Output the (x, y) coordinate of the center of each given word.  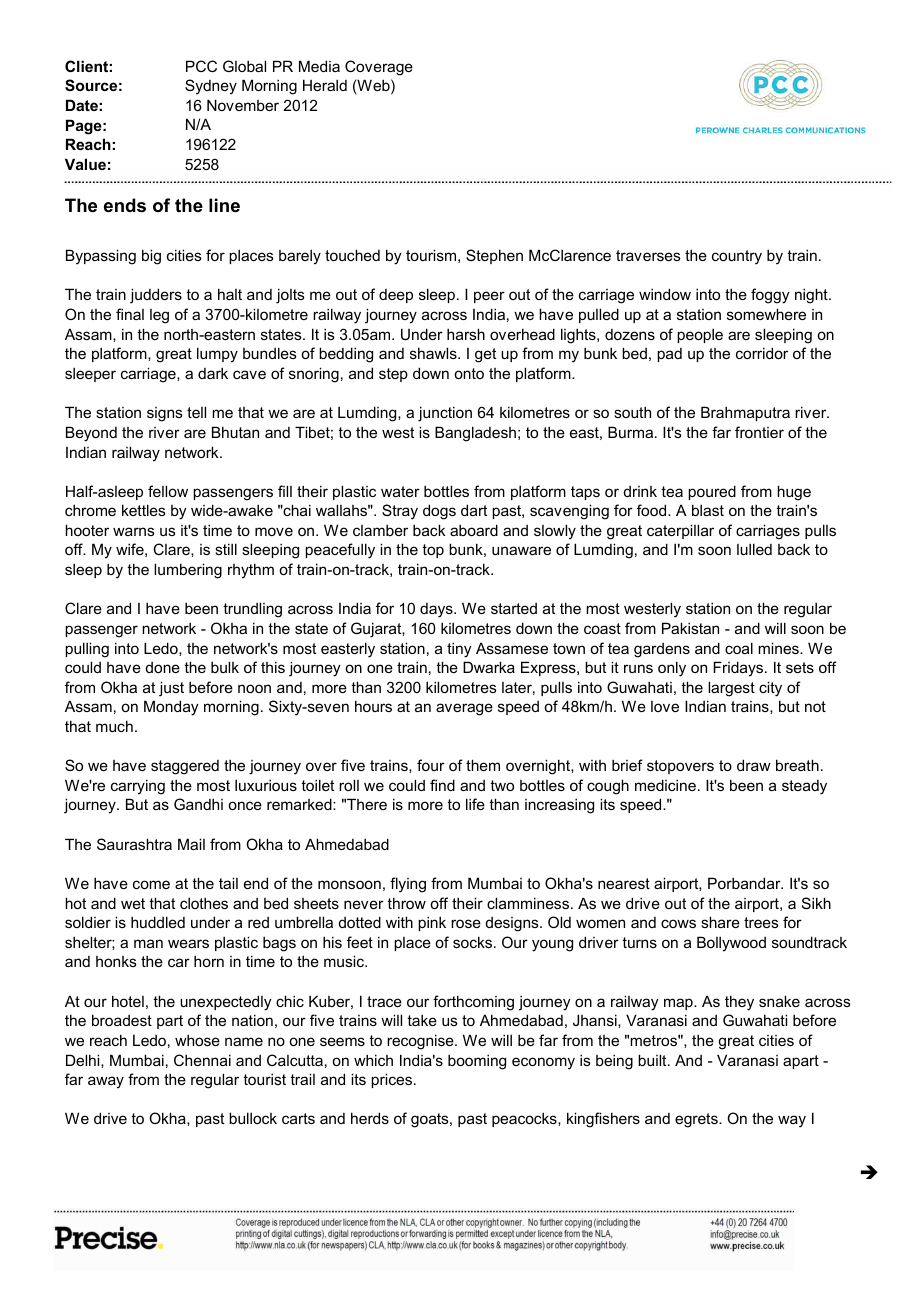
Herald (325, 85)
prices (393, 1080)
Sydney (211, 87)
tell (196, 412)
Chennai (202, 1060)
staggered (185, 767)
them (483, 765)
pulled (599, 315)
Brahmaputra (745, 413)
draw (754, 765)
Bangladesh (475, 434)
